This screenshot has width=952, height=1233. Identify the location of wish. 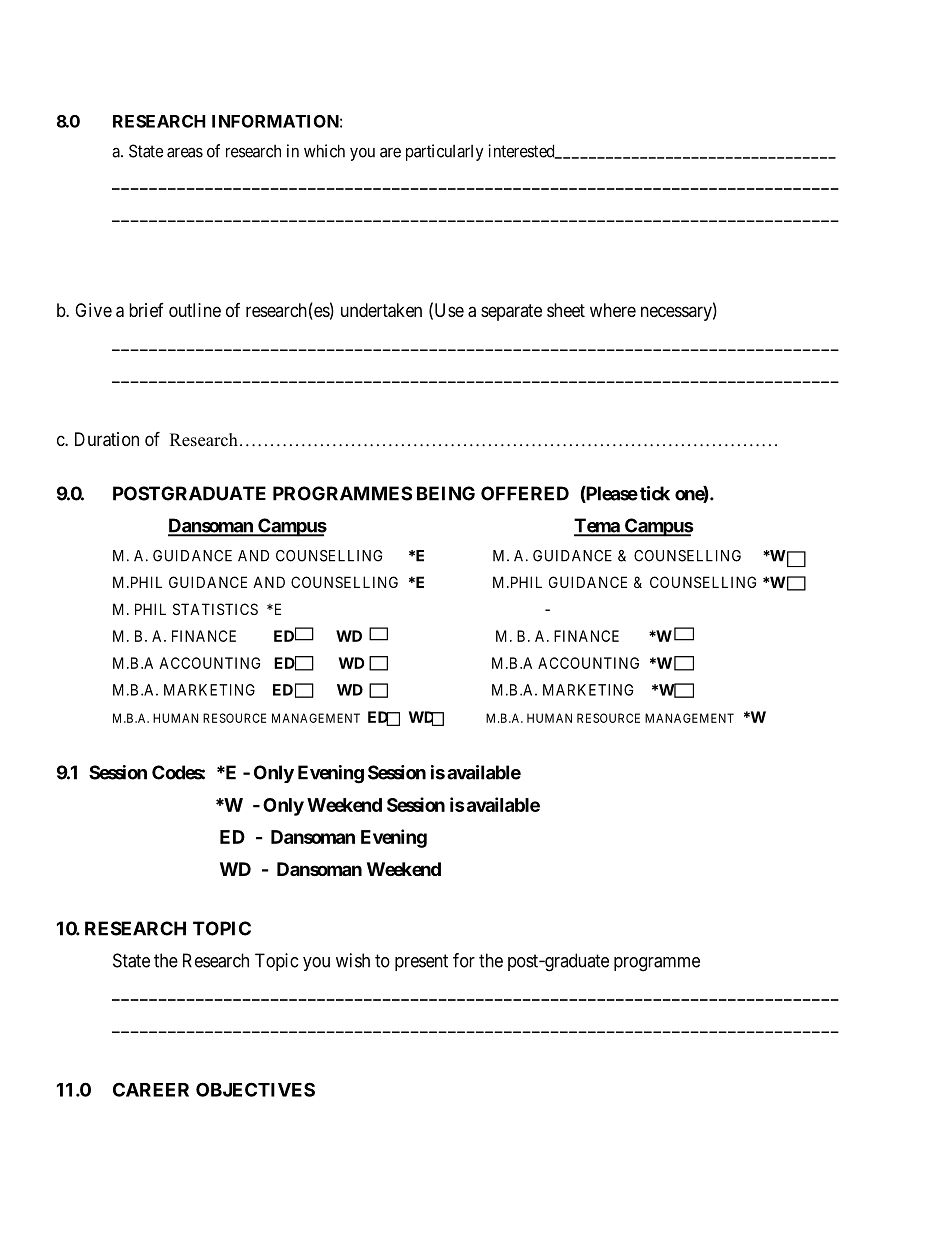
(353, 960).
